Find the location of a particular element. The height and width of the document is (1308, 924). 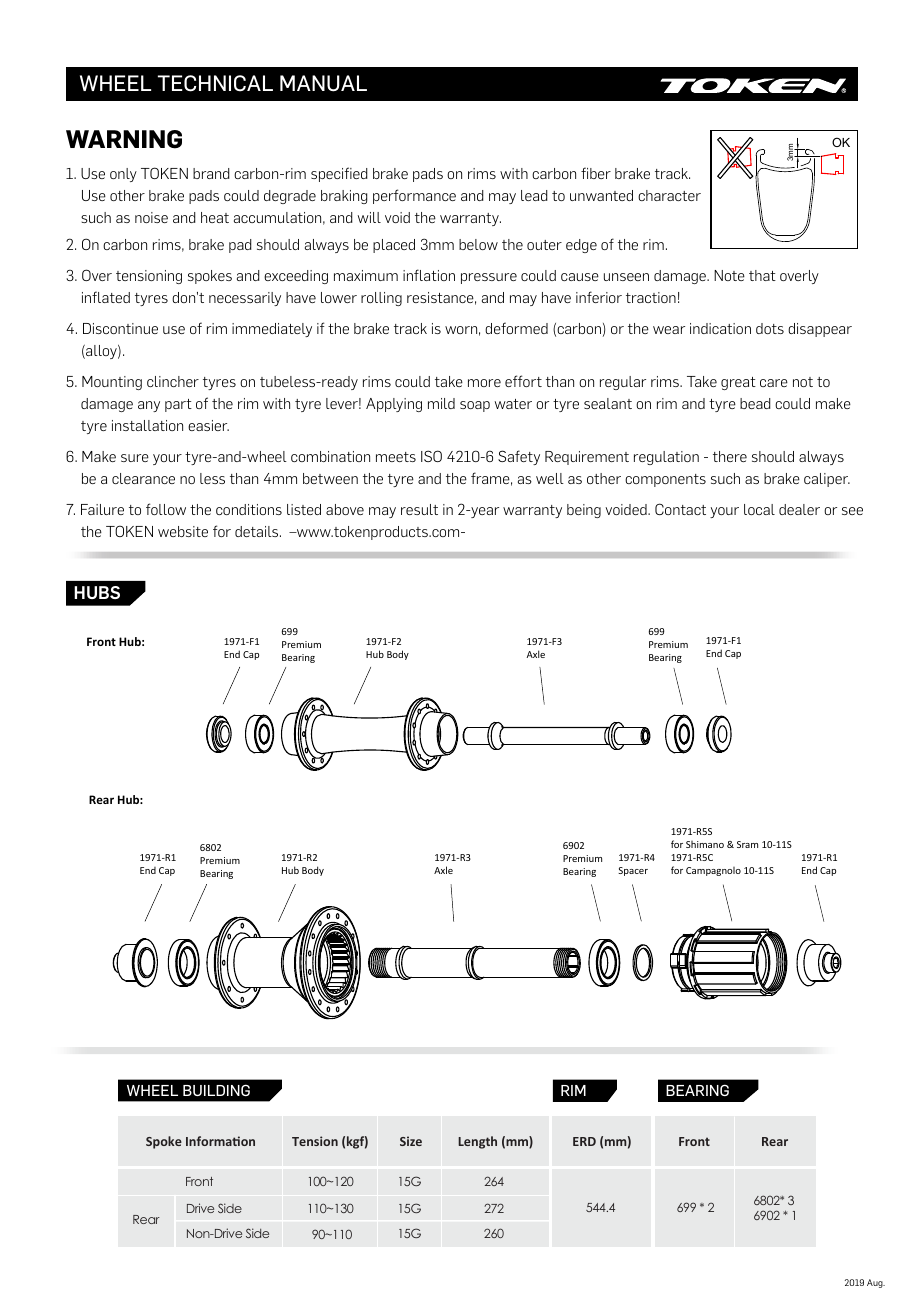

BUILDING is located at coordinates (216, 1090).
